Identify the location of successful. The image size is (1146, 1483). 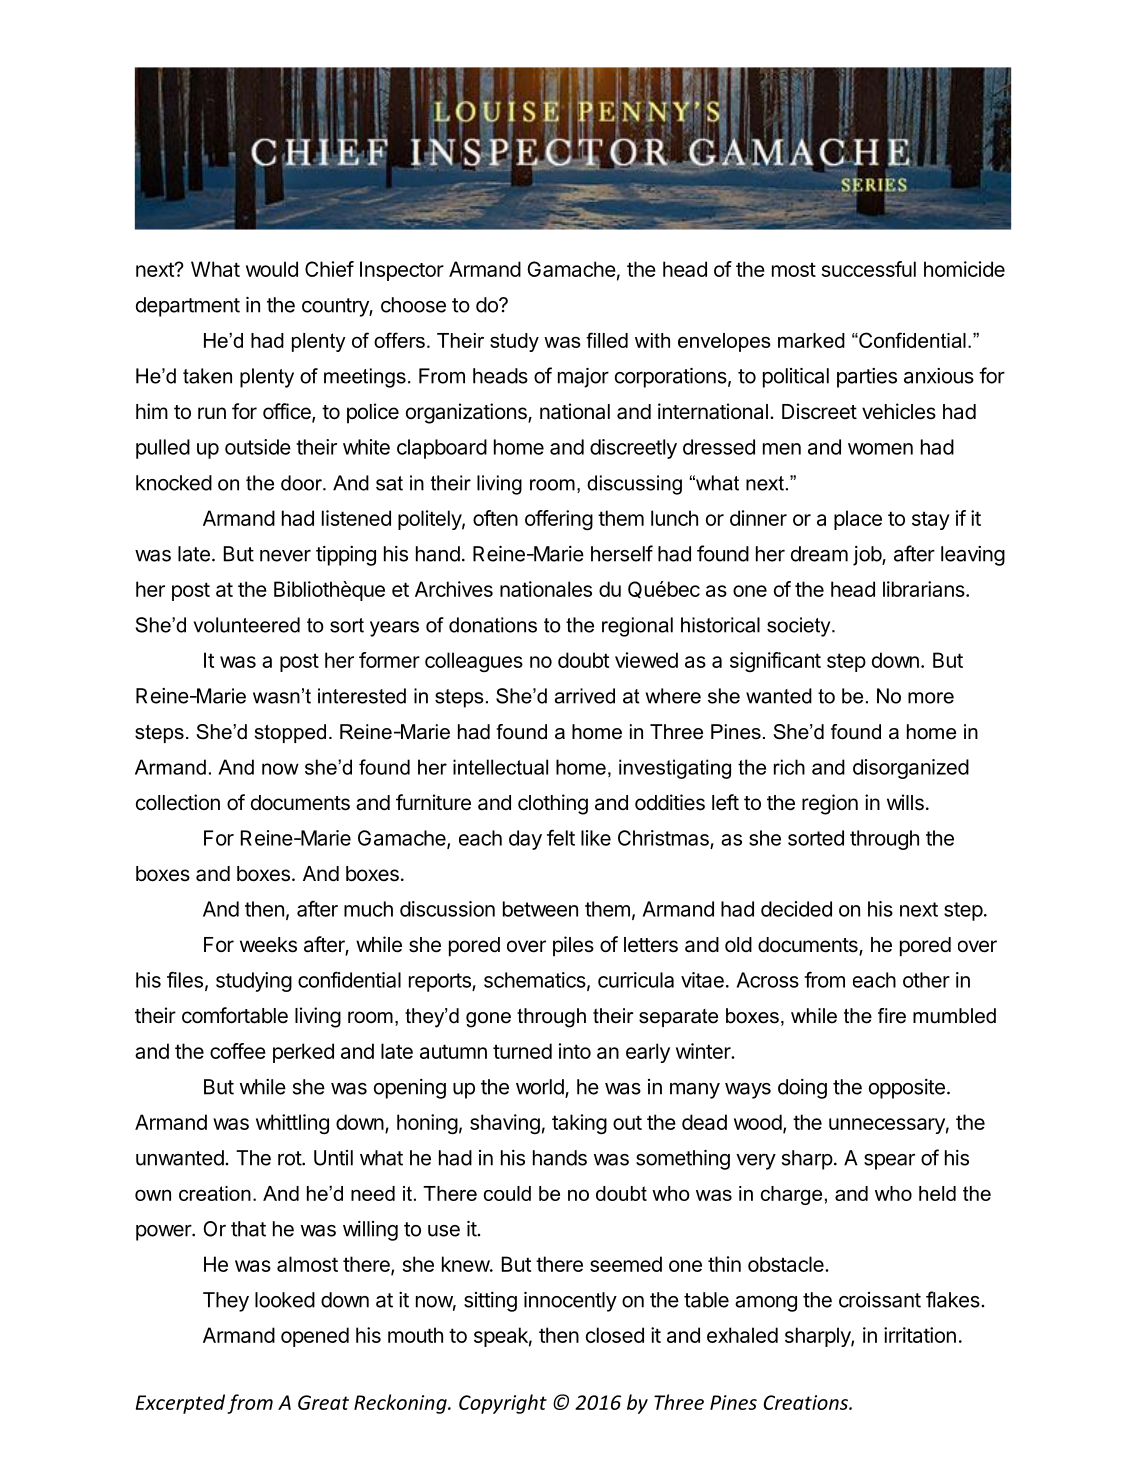
(868, 269).
